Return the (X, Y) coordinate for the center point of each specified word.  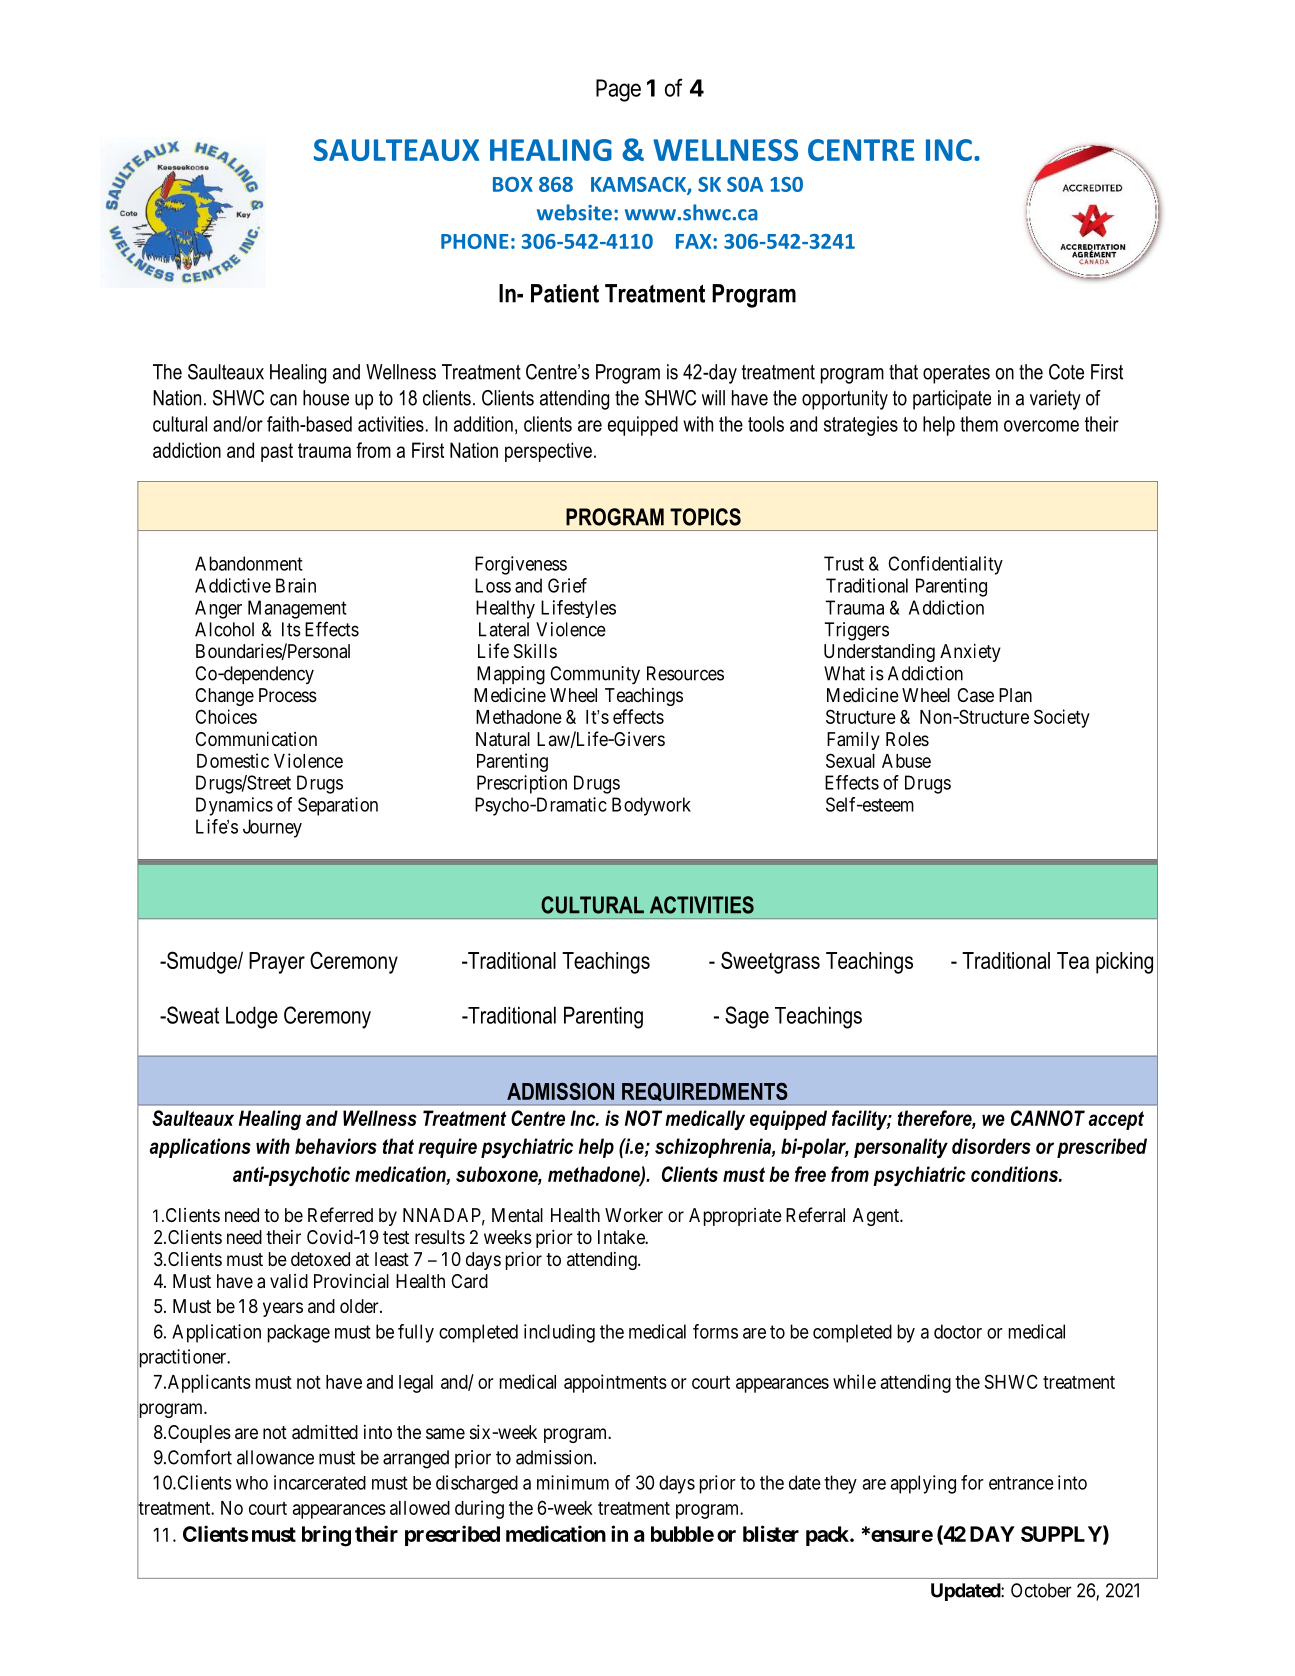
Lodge (252, 1017)
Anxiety (970, 652)
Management (297, 609)
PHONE (475, 241)
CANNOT (1048, 1118)
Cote (1066, 372)
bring (326, 1536)
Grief (567, 585)
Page (618, 90)
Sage (747, 1017)
